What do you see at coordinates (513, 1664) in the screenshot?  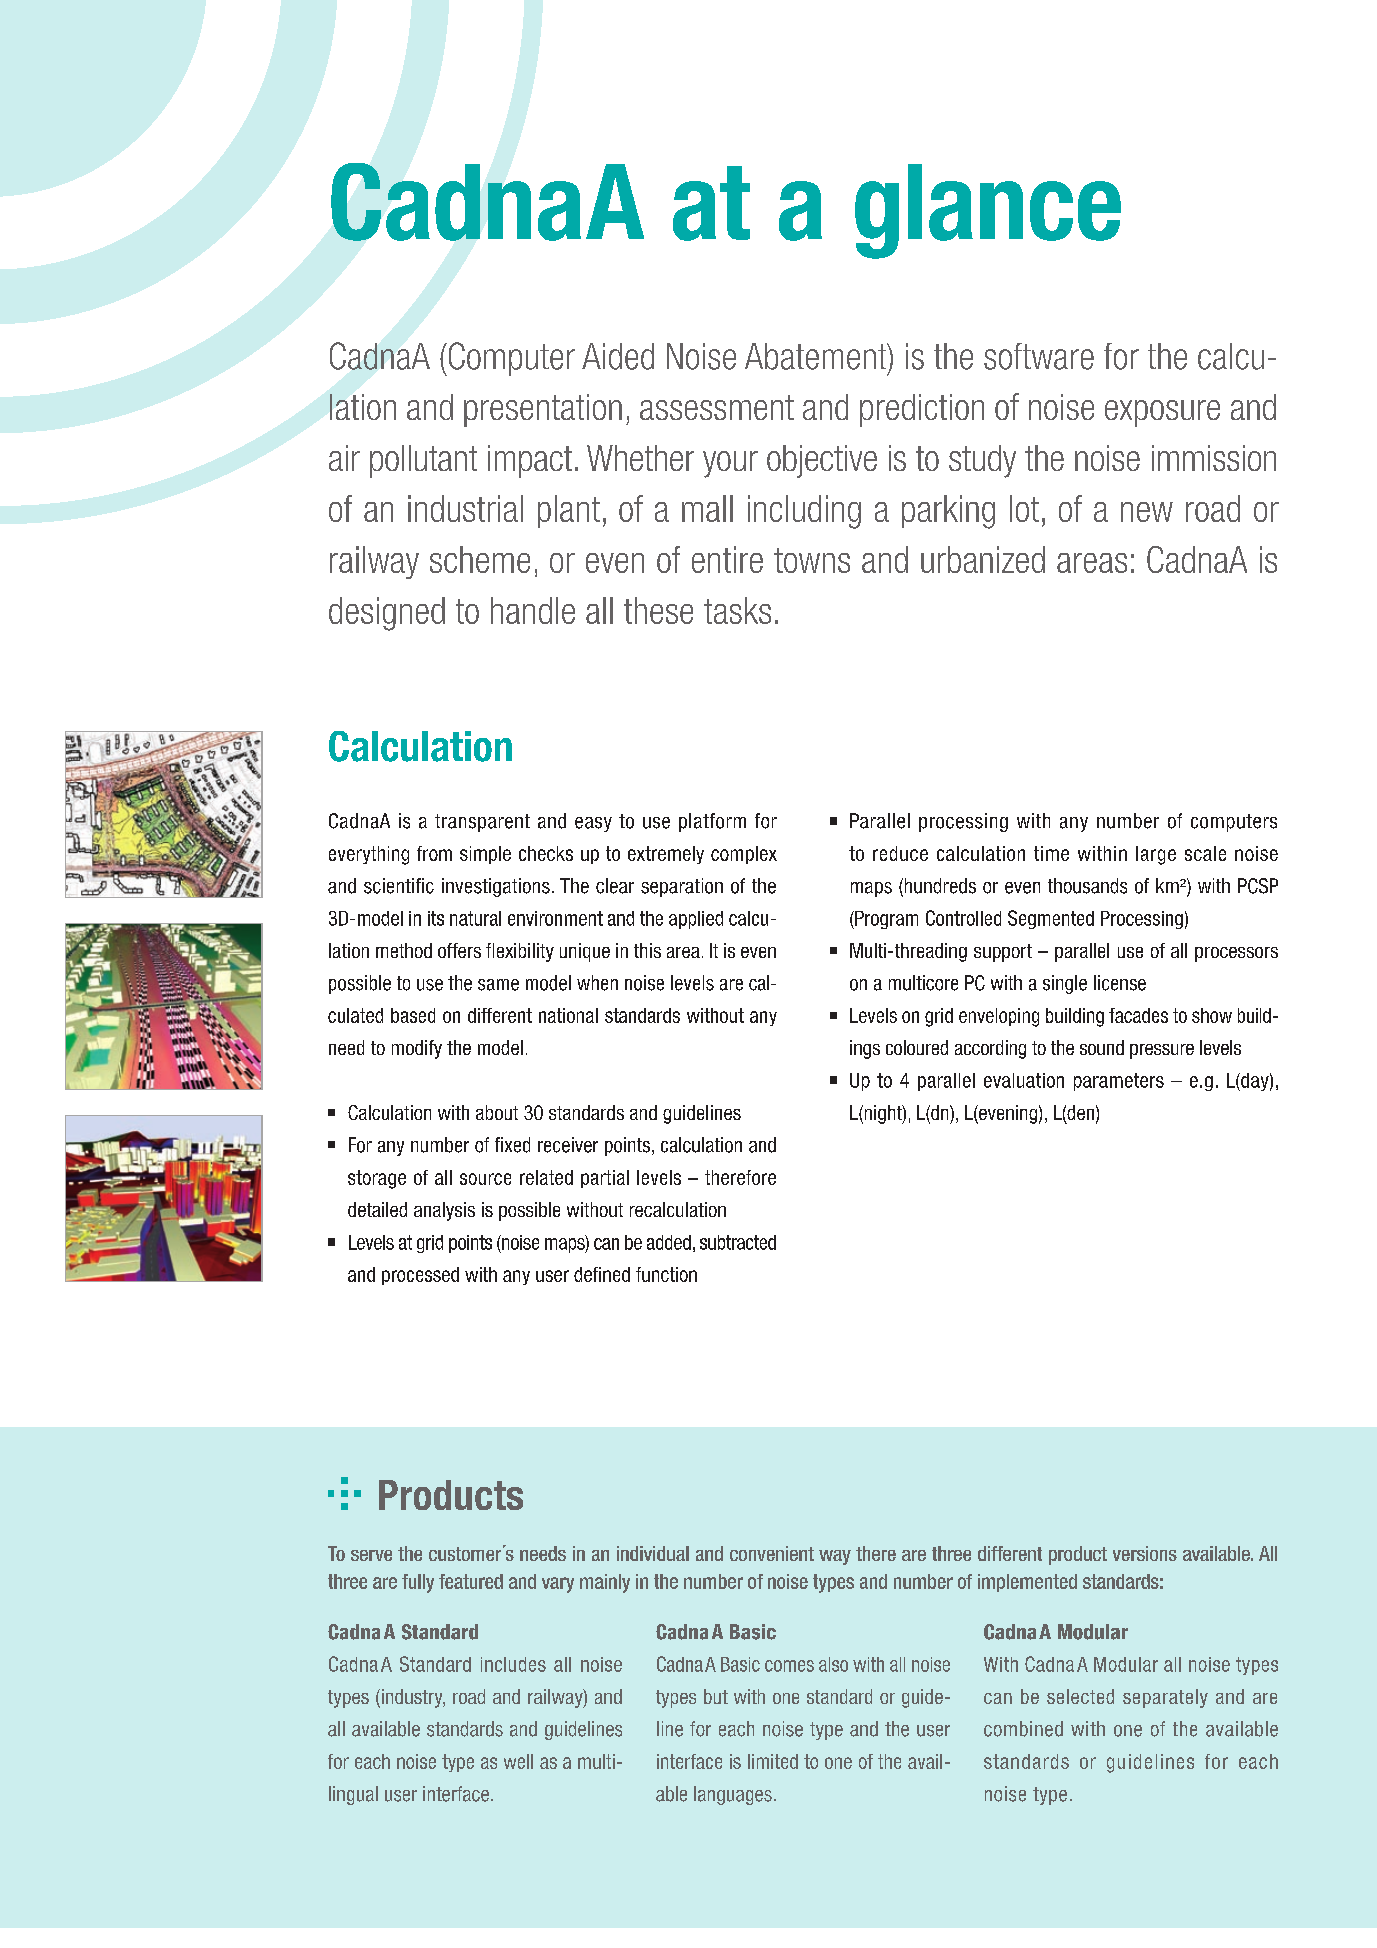 I see `includes` at bounding box center [513, 1664].
